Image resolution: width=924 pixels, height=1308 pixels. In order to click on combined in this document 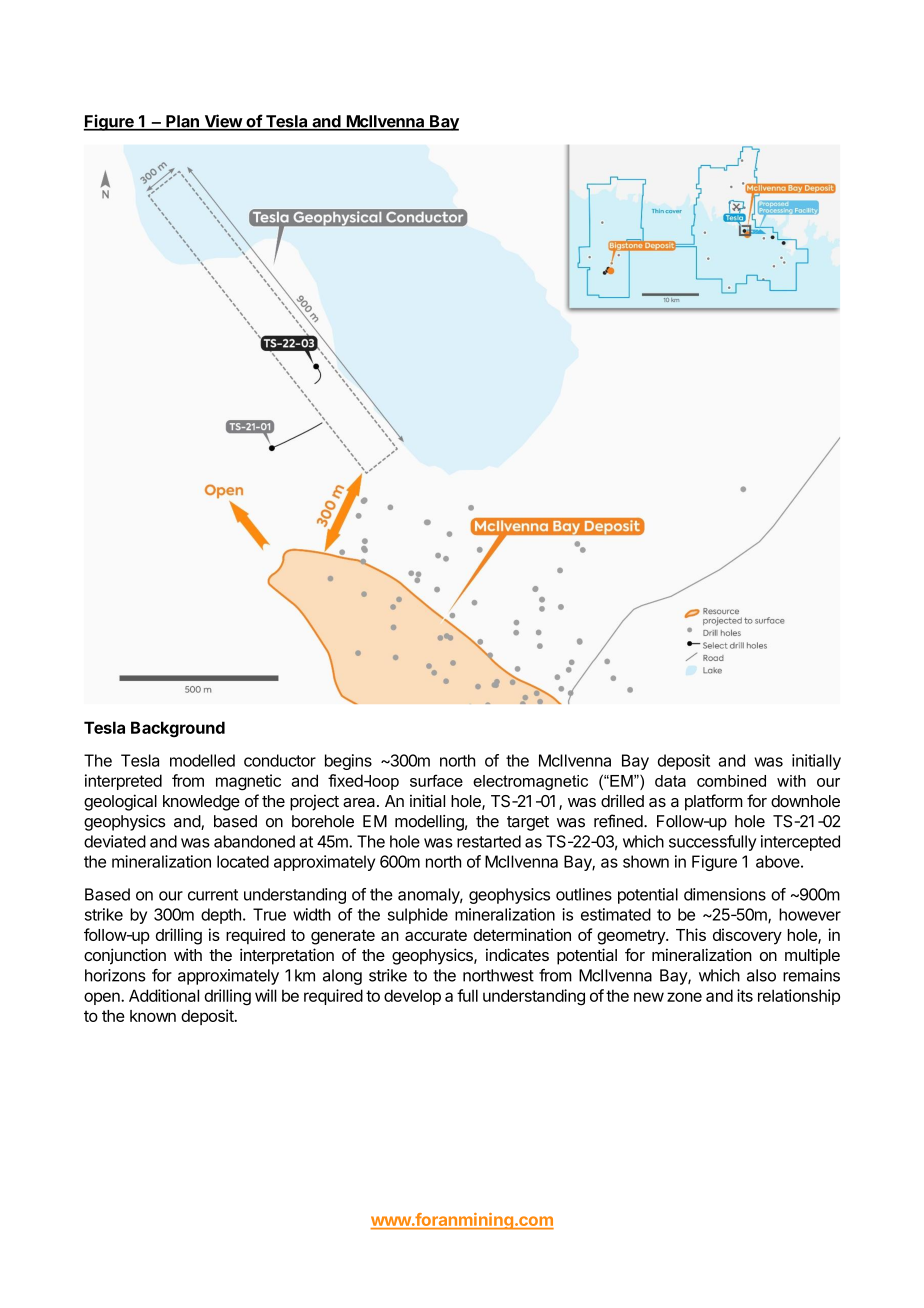, I will do `click(731, 781)`.
